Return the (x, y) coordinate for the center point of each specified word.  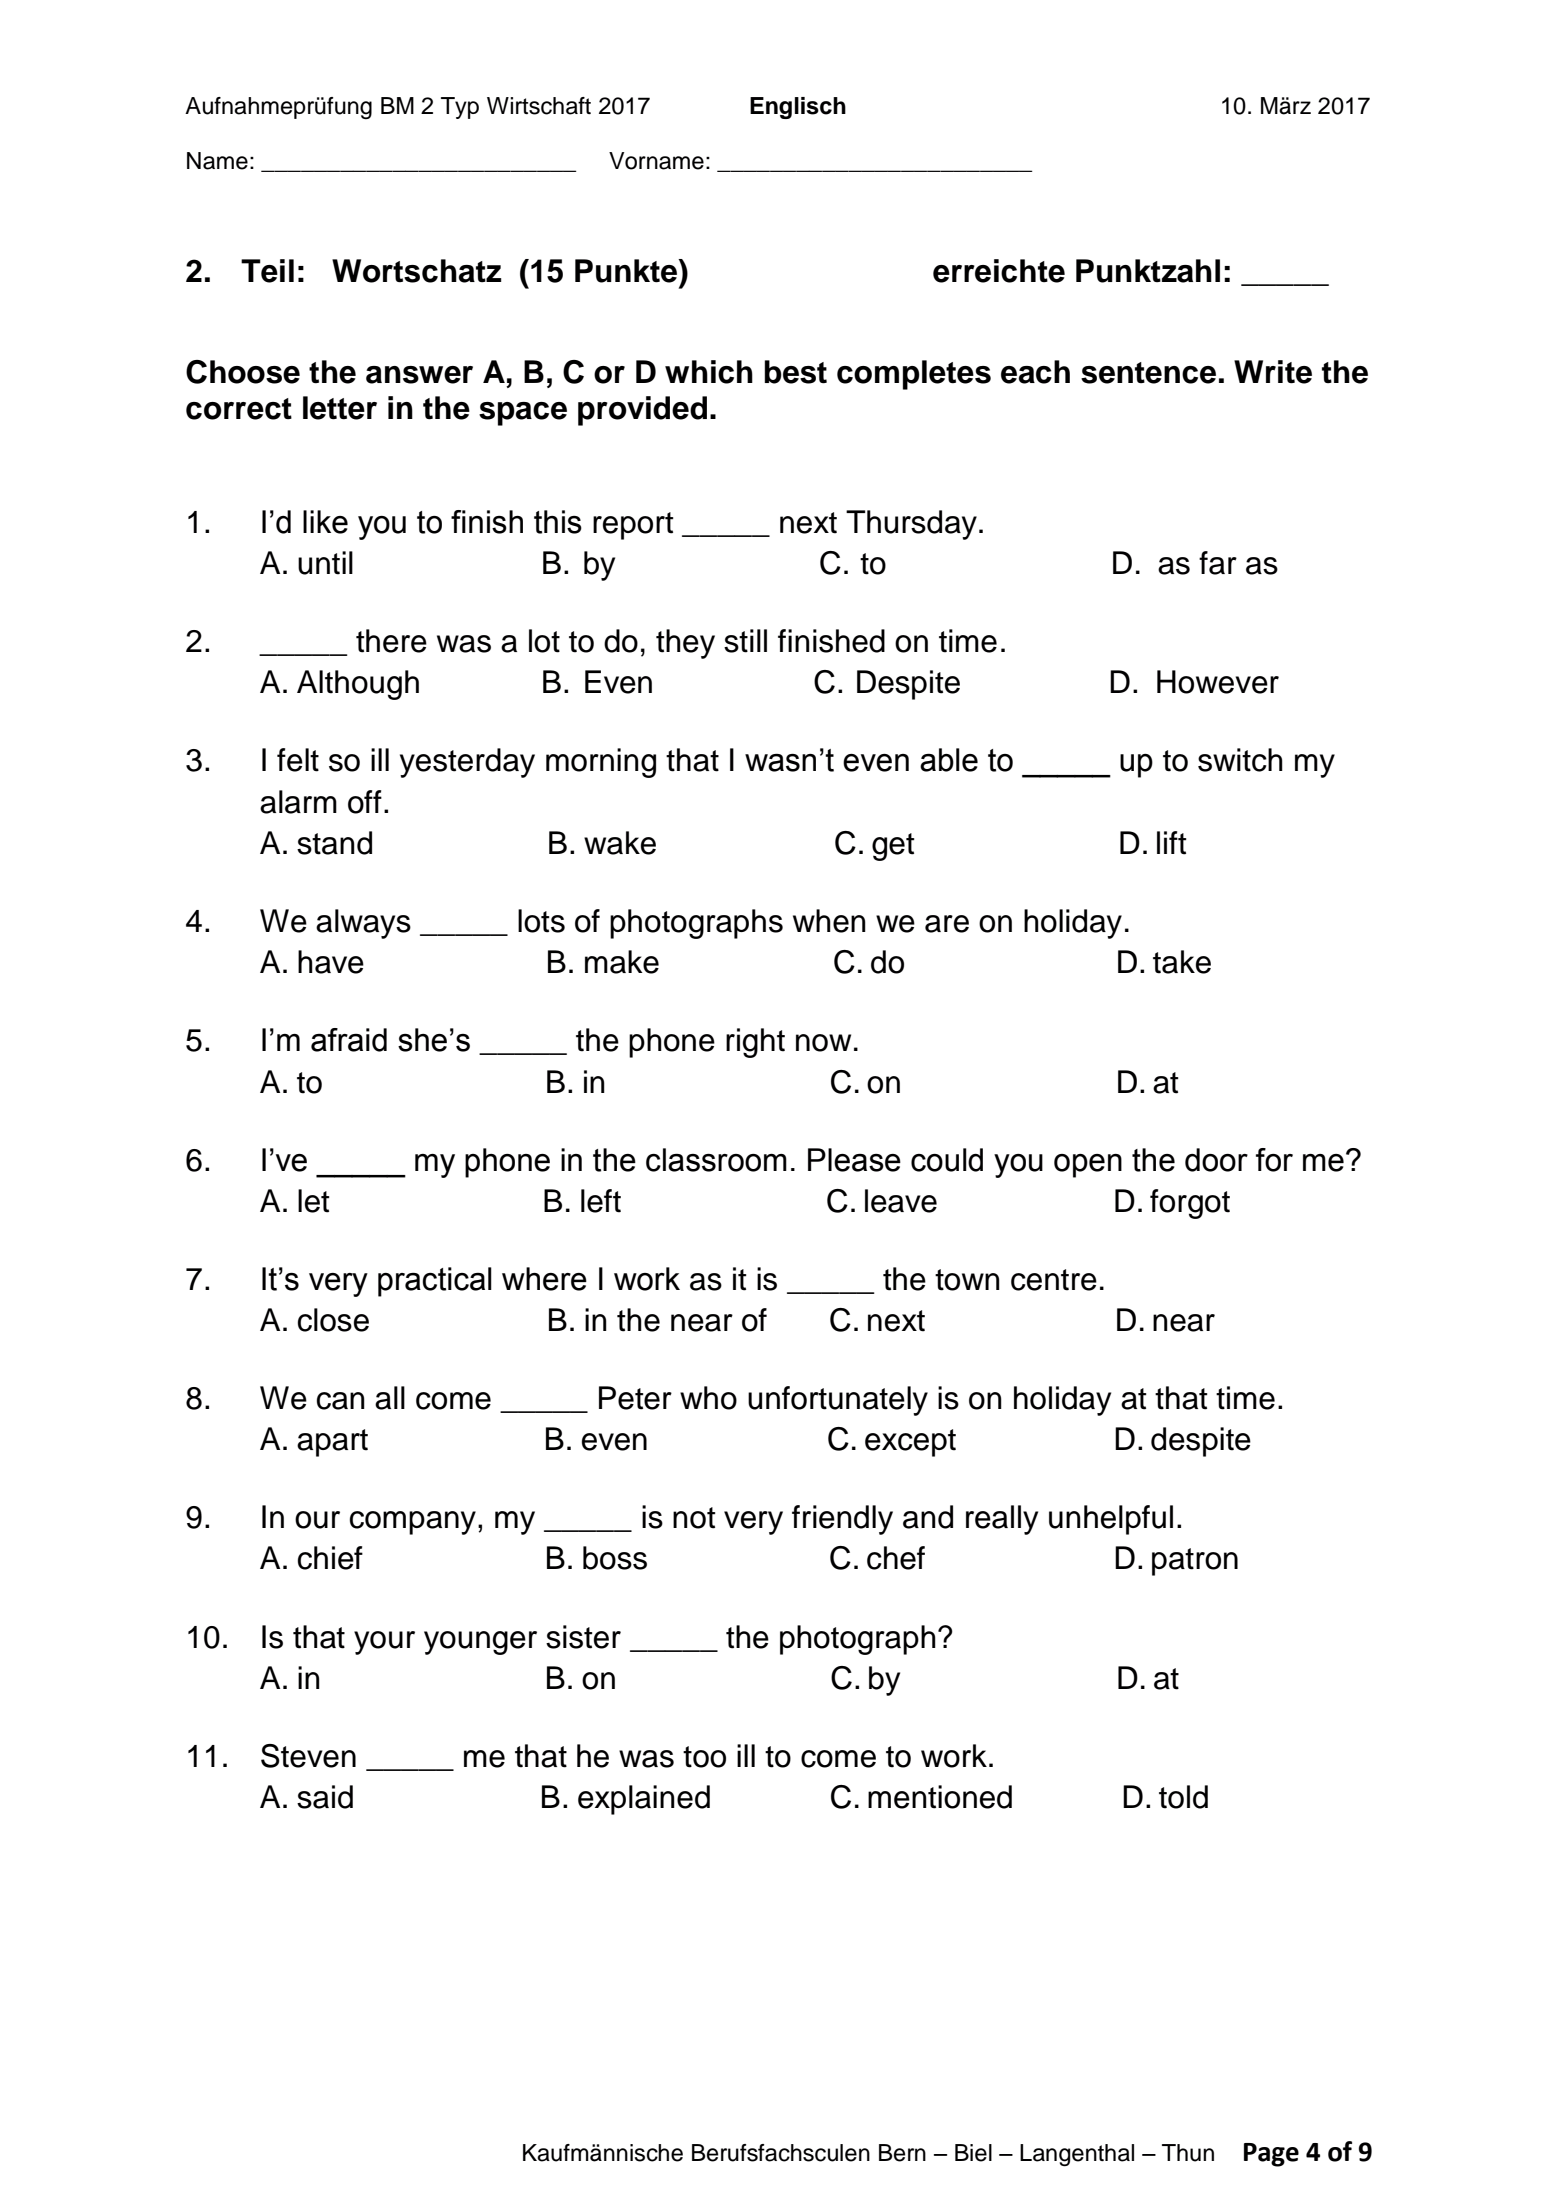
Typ (460, 108)
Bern (902, 2153)
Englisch (798, 108)
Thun (1188, 2153)
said (325, 1797)
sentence (1148, 373)
